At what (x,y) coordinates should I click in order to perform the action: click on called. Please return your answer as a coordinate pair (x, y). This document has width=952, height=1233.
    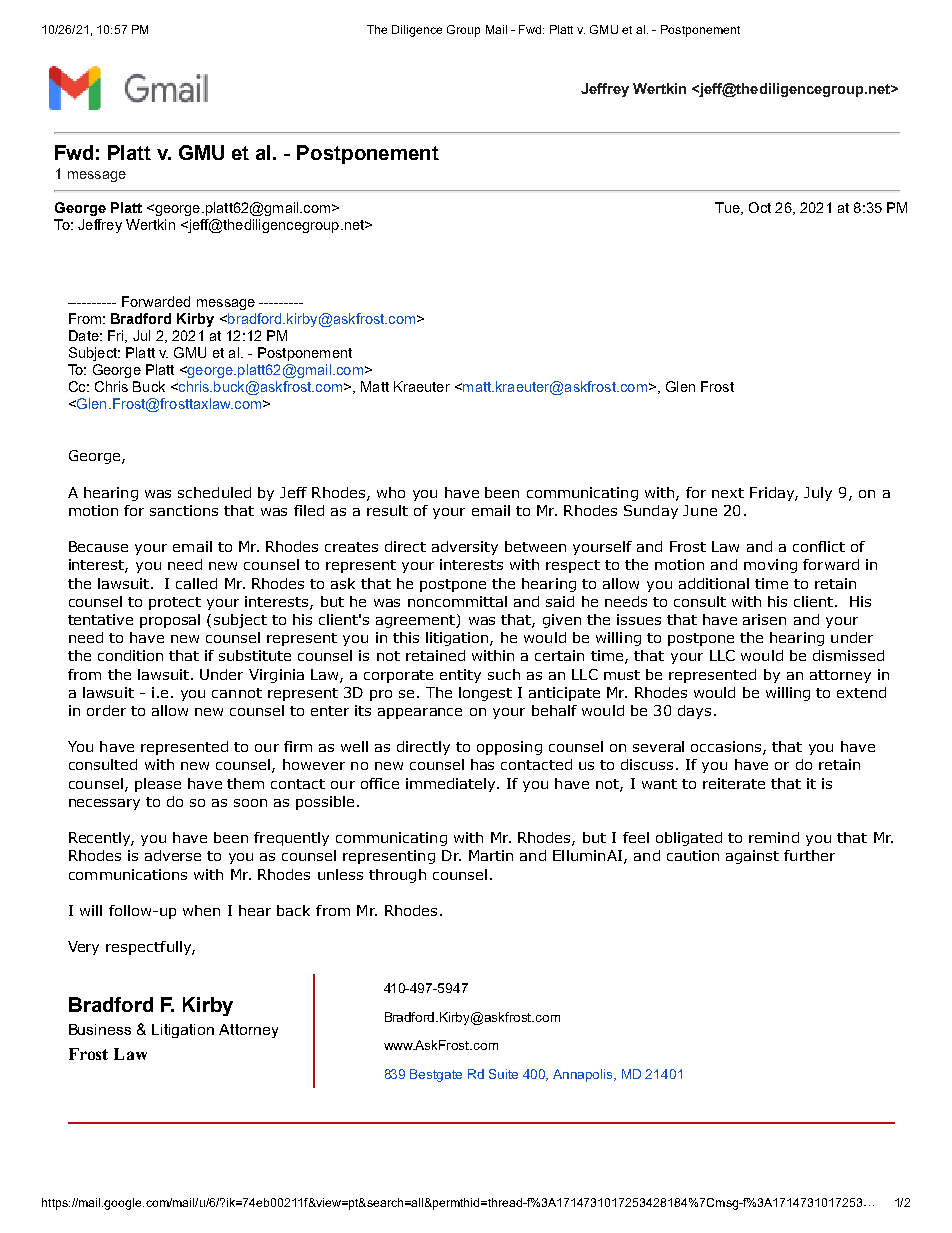
    Looking at the image, I should click on (196, 583).
